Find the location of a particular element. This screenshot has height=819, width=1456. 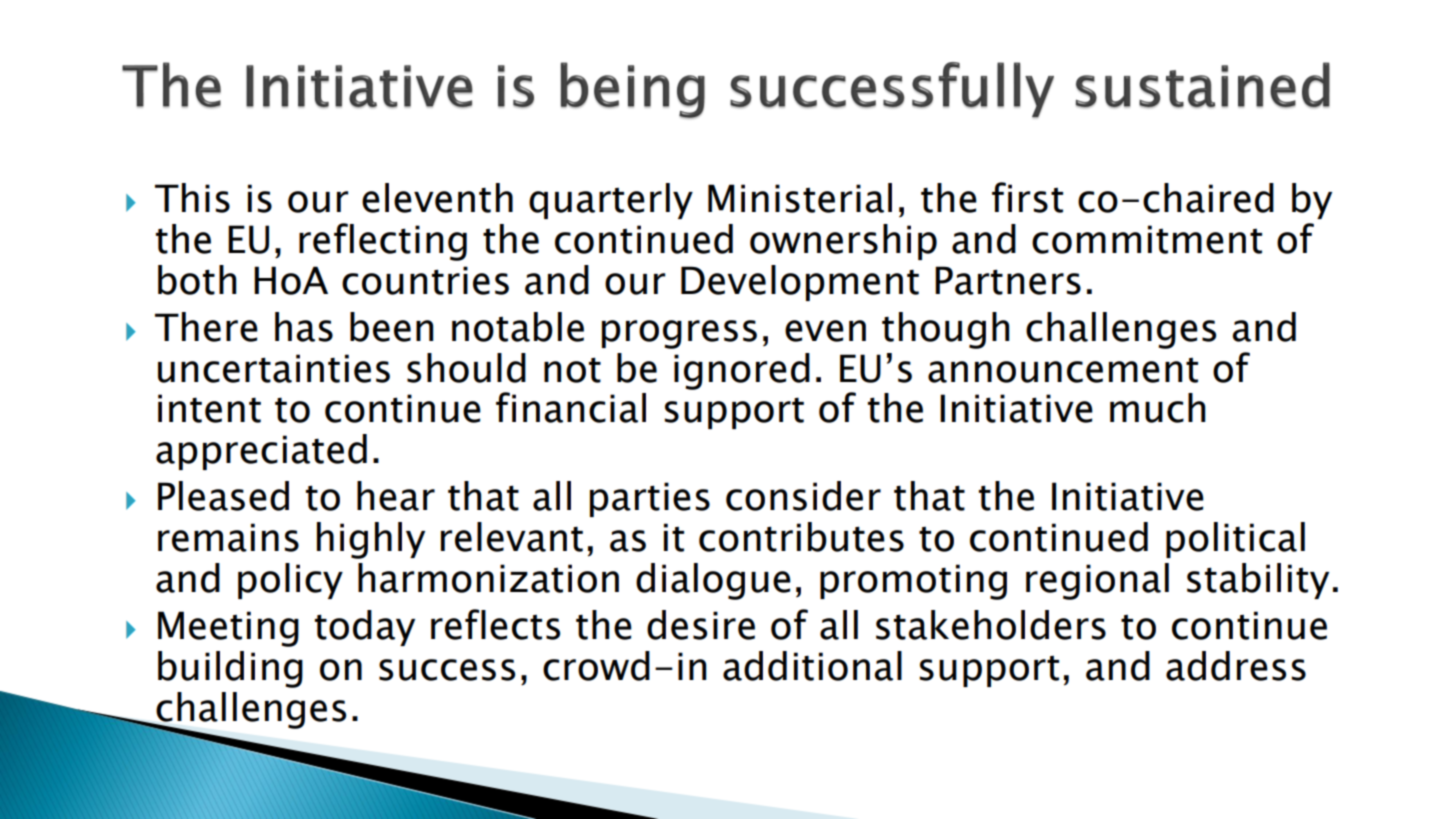

first is located at coordinates (1027, 197).
